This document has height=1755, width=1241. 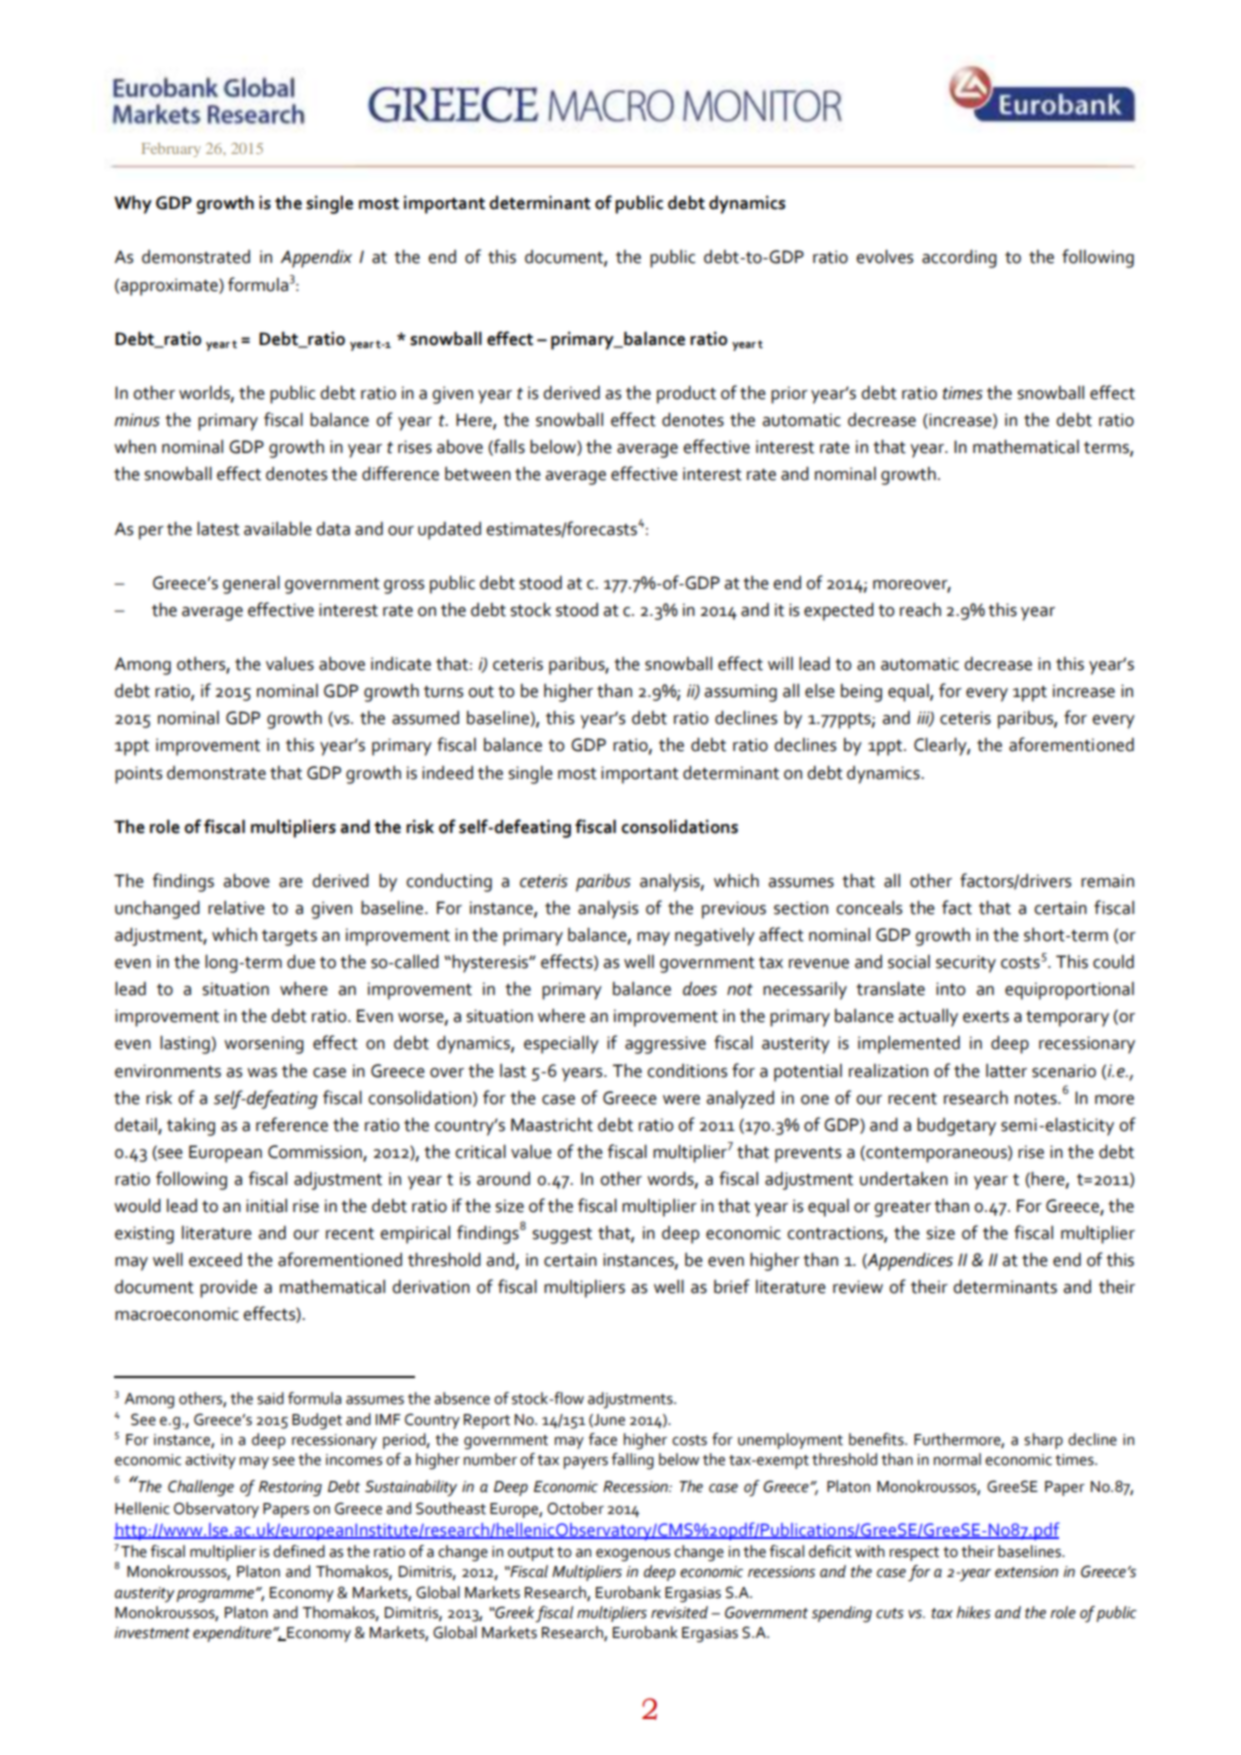 What do you see at coordinates (251, 584) in the document?
I see `general` at bounding box center [251, 584].
